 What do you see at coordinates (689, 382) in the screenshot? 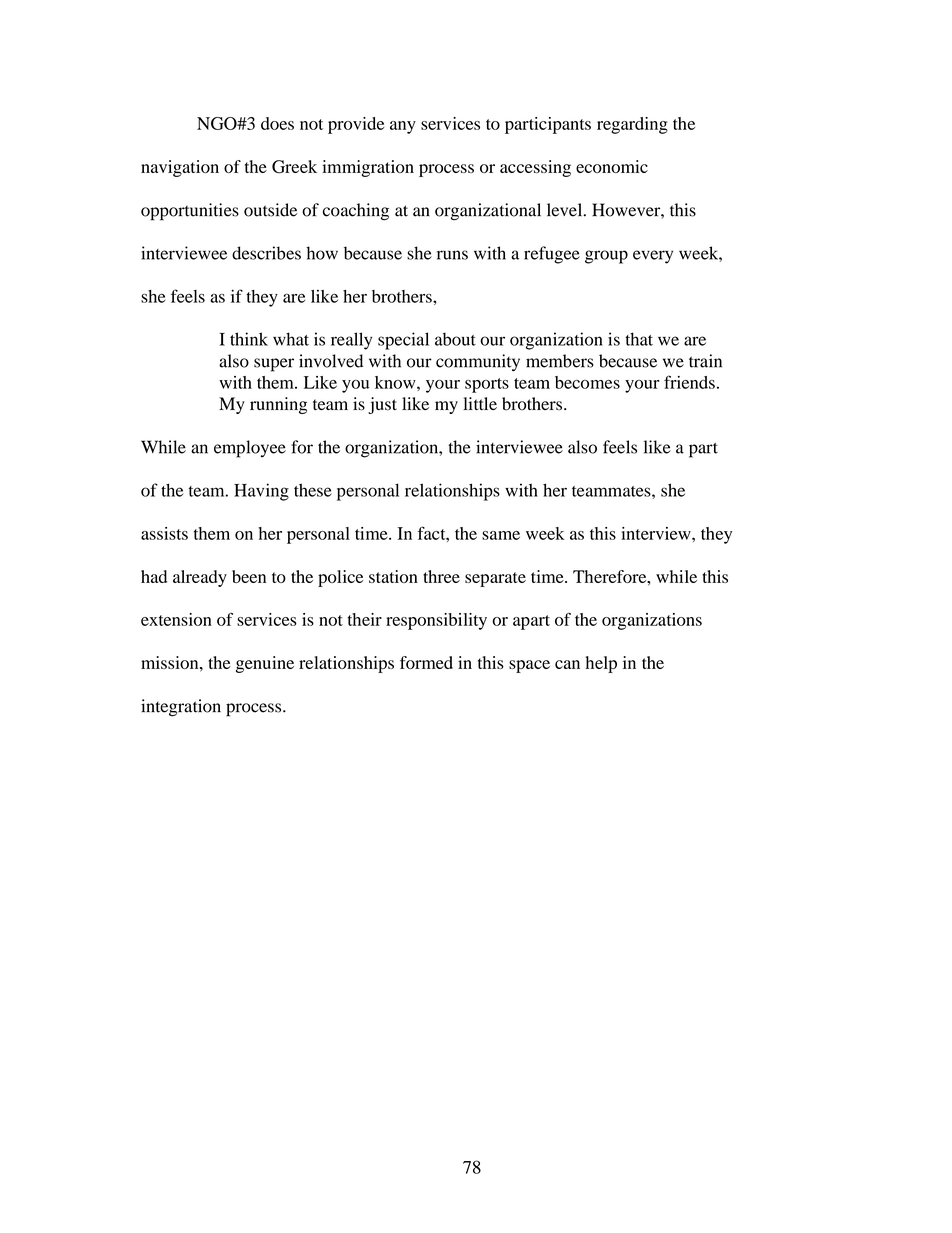
I see `friends` at bounding box center [689, 382].
